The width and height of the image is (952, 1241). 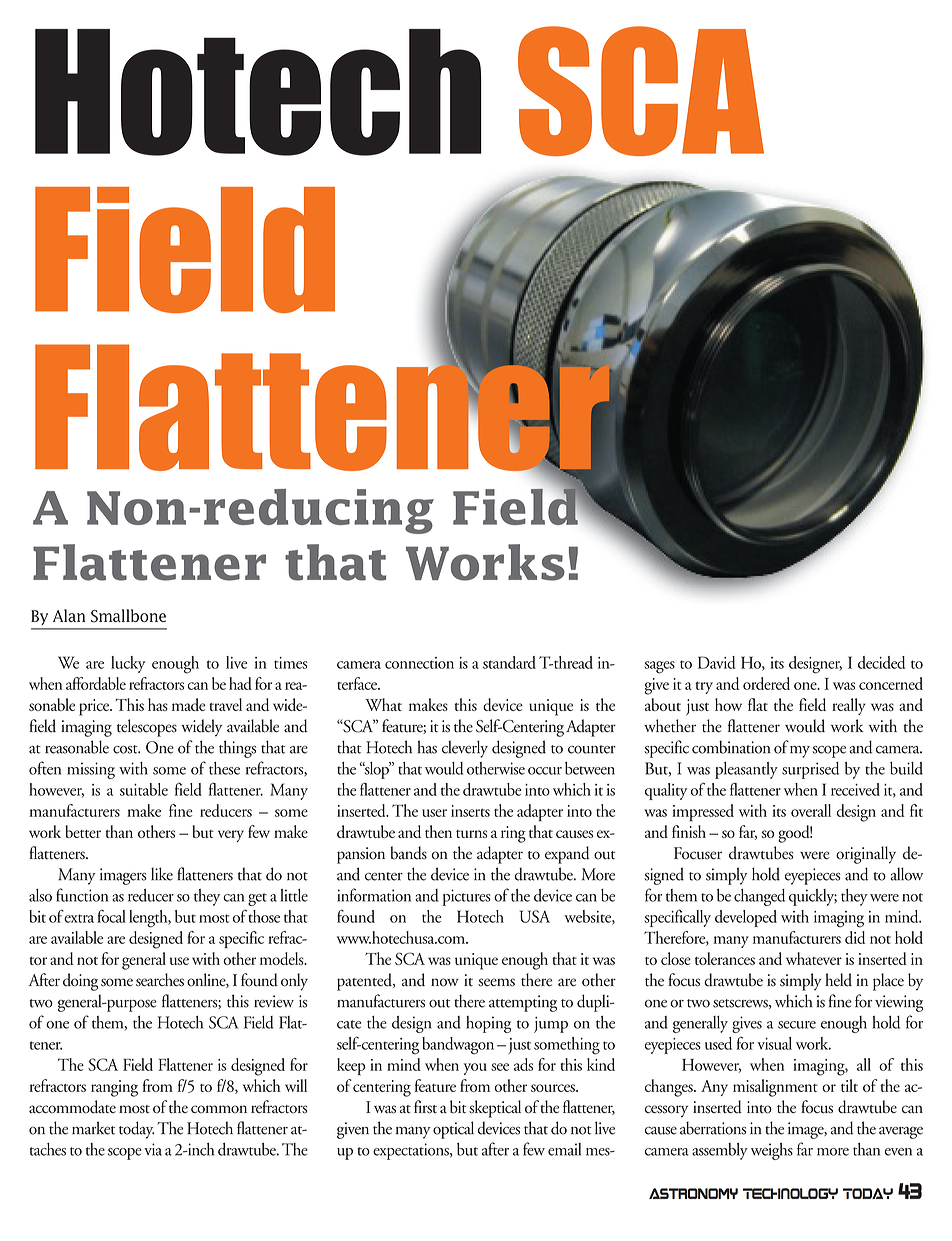 I want to click on inserts, so click(x=470, y=811).
